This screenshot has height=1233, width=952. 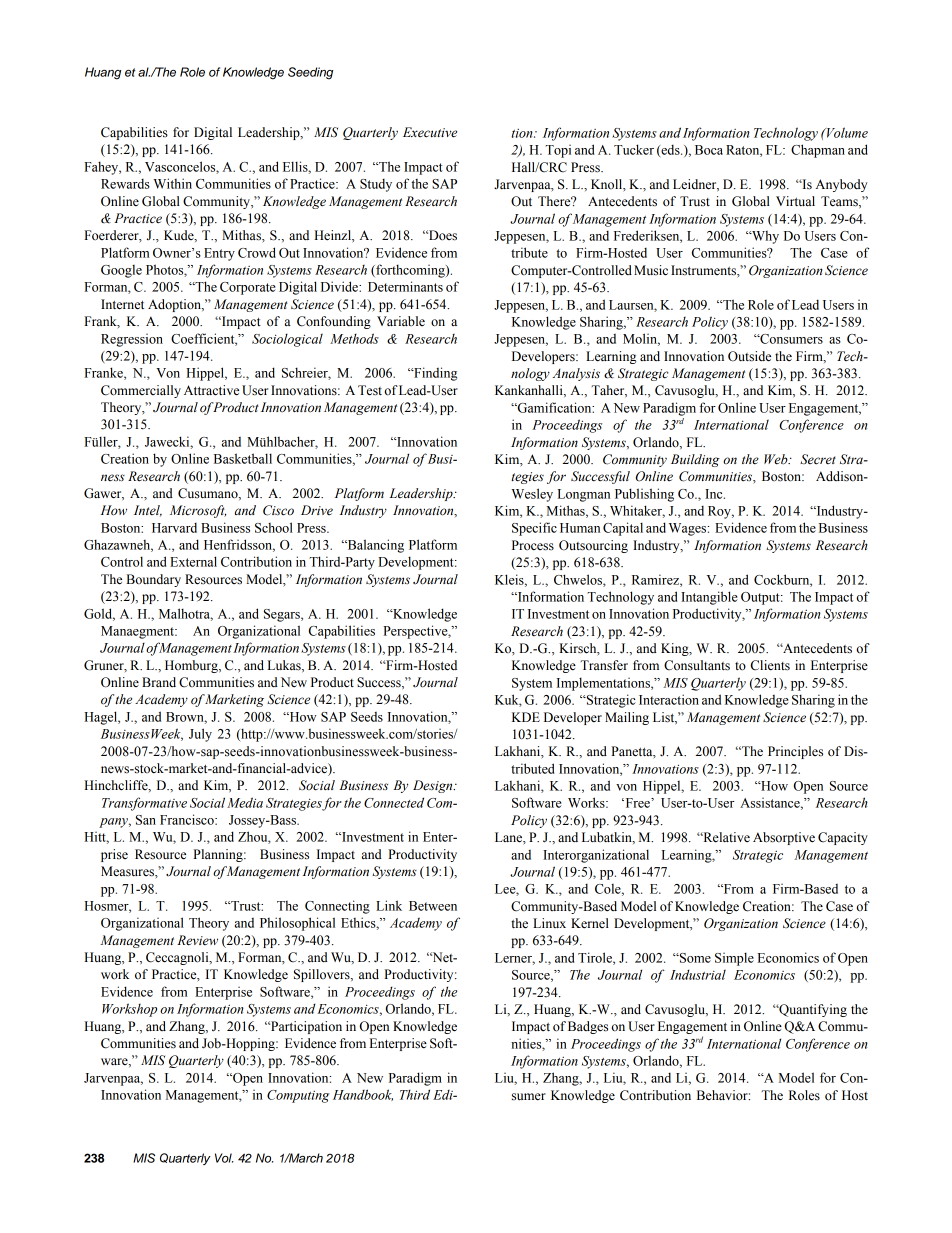 I want to click on Boca, so click(x=709, y=150).
